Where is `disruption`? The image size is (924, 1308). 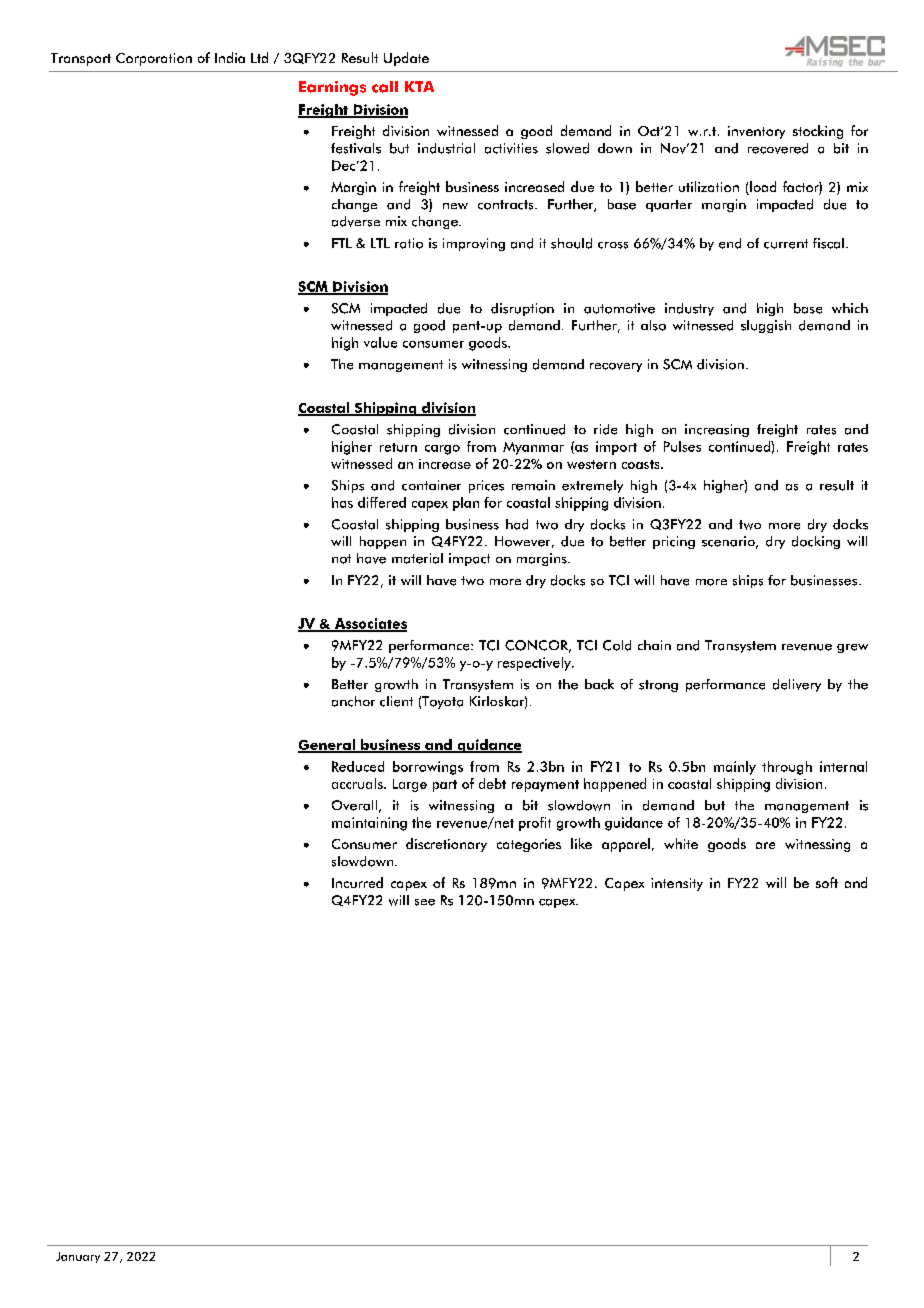
disruption is located at coordinates (522, 309).
